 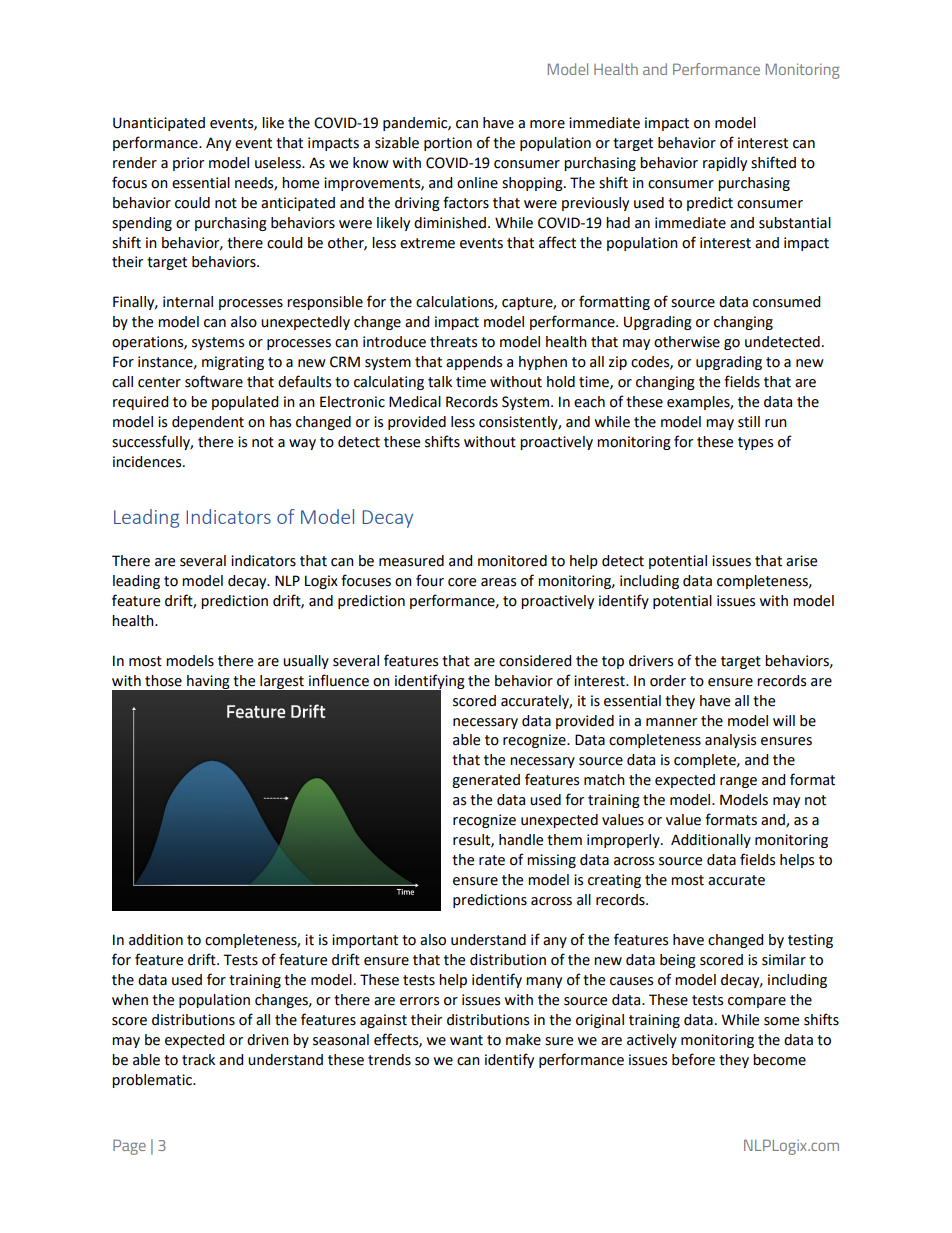 What do you see at coordinates (153, 1081) in the screenshot?
I see `problematic` at bounding box center [153, 1081].
